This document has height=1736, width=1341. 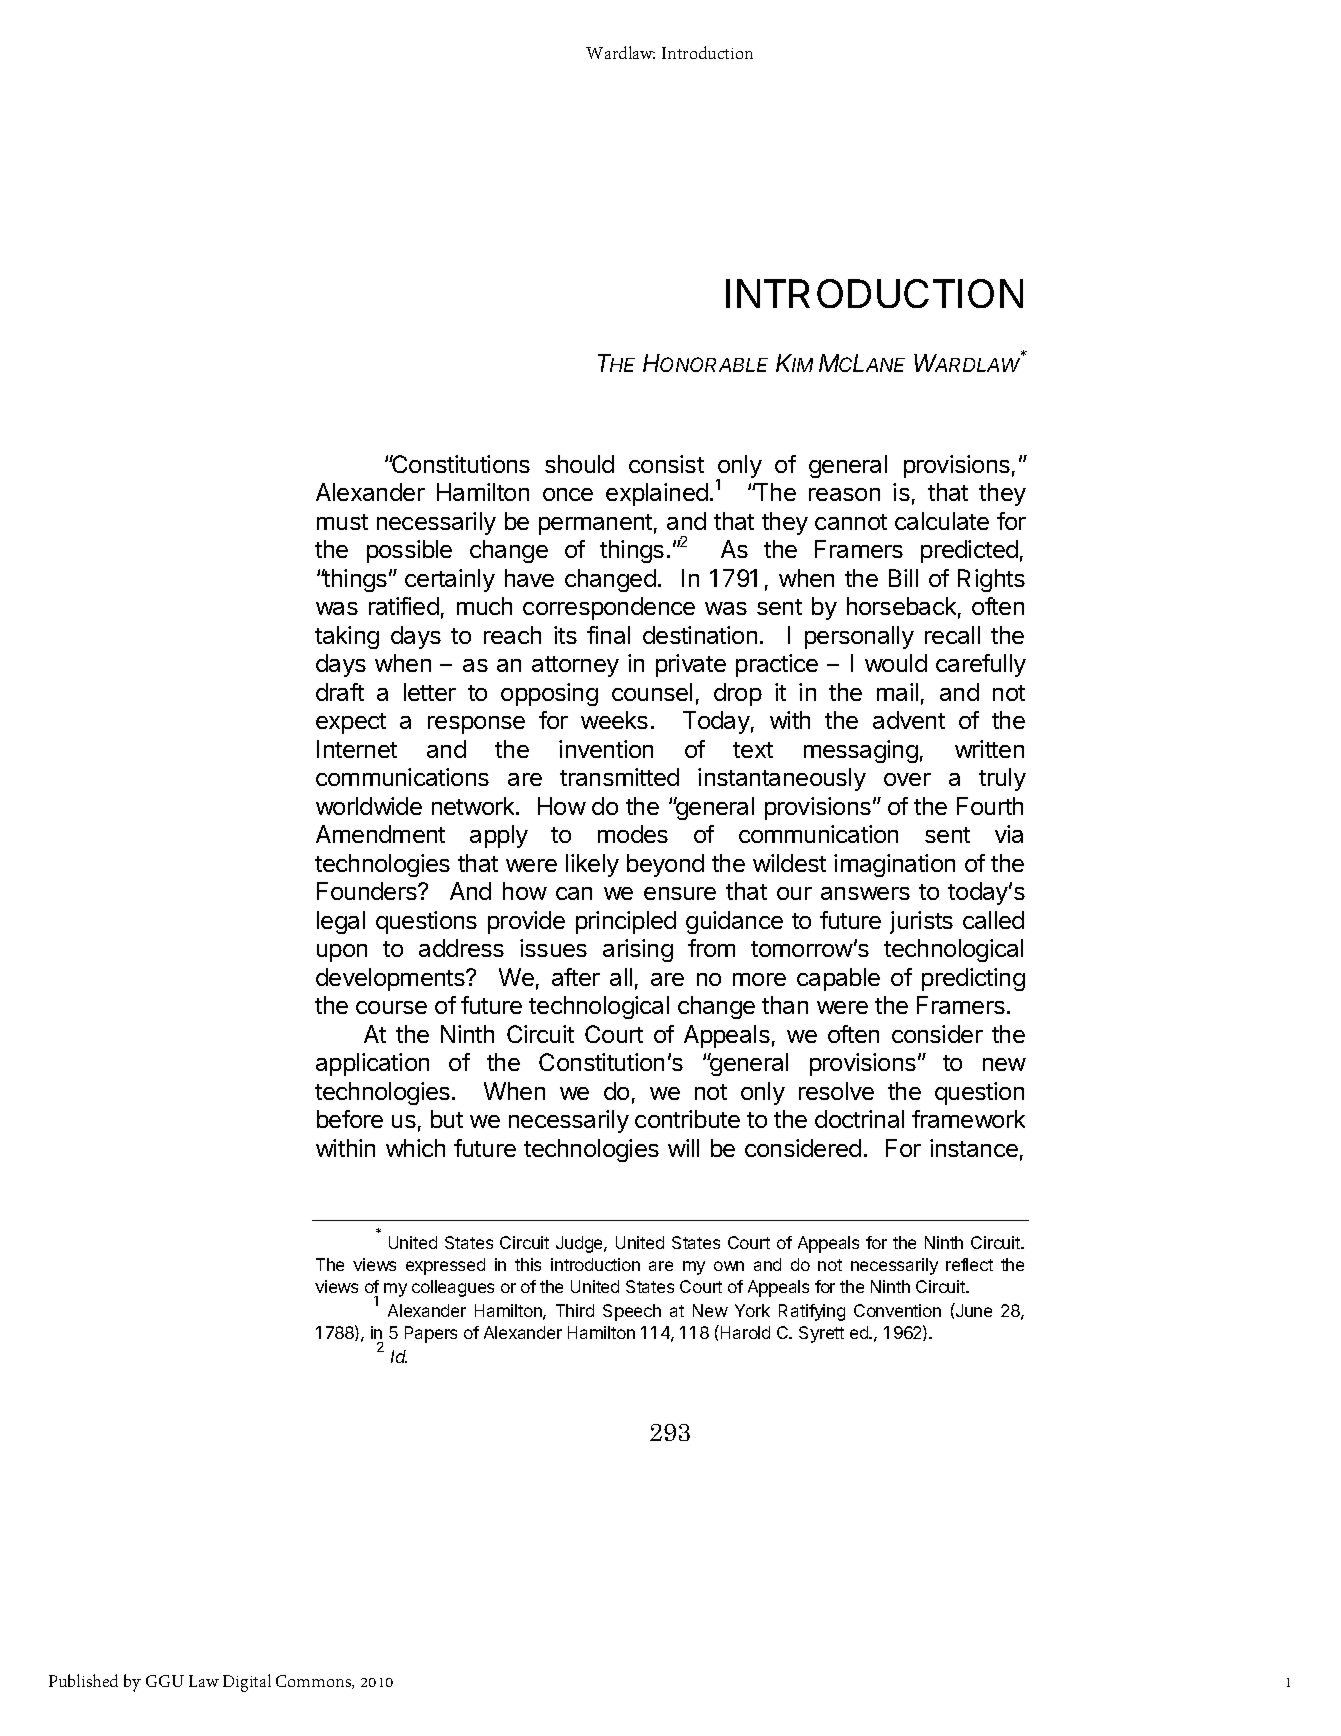 I want to click on calculate, so click(x=942, y=521).
